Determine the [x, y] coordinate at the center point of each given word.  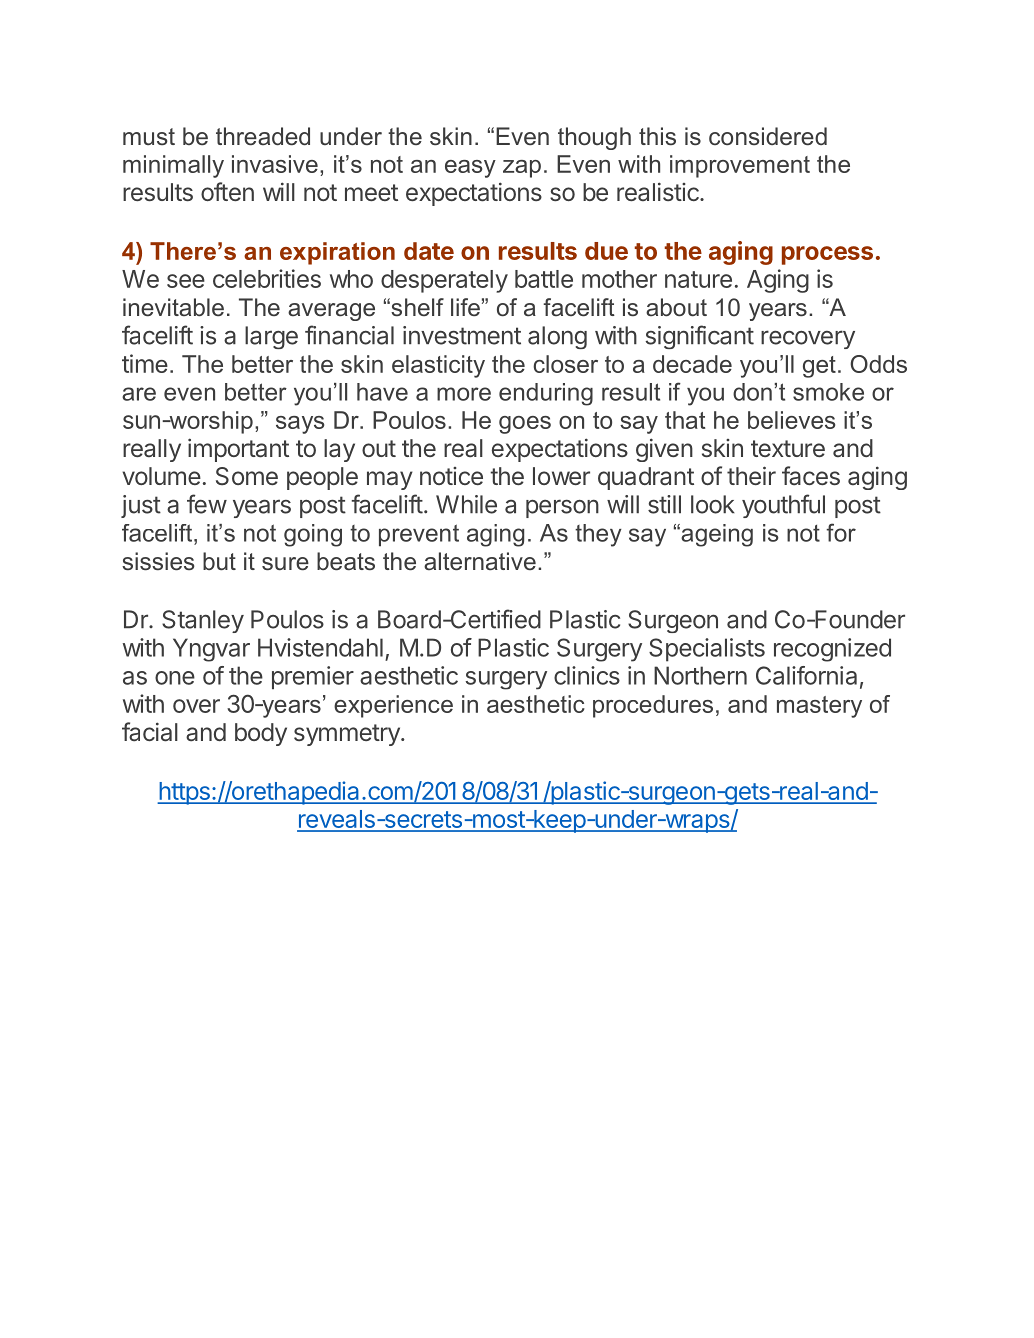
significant [699, 337]
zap [522, 169]
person [562, 508]
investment [462, 335]
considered [768, 136]
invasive [275, 164]
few [207, 504]
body [261, 734]
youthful [783, 506]
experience [393, 706]
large [271, 337]
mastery [819, 707]
